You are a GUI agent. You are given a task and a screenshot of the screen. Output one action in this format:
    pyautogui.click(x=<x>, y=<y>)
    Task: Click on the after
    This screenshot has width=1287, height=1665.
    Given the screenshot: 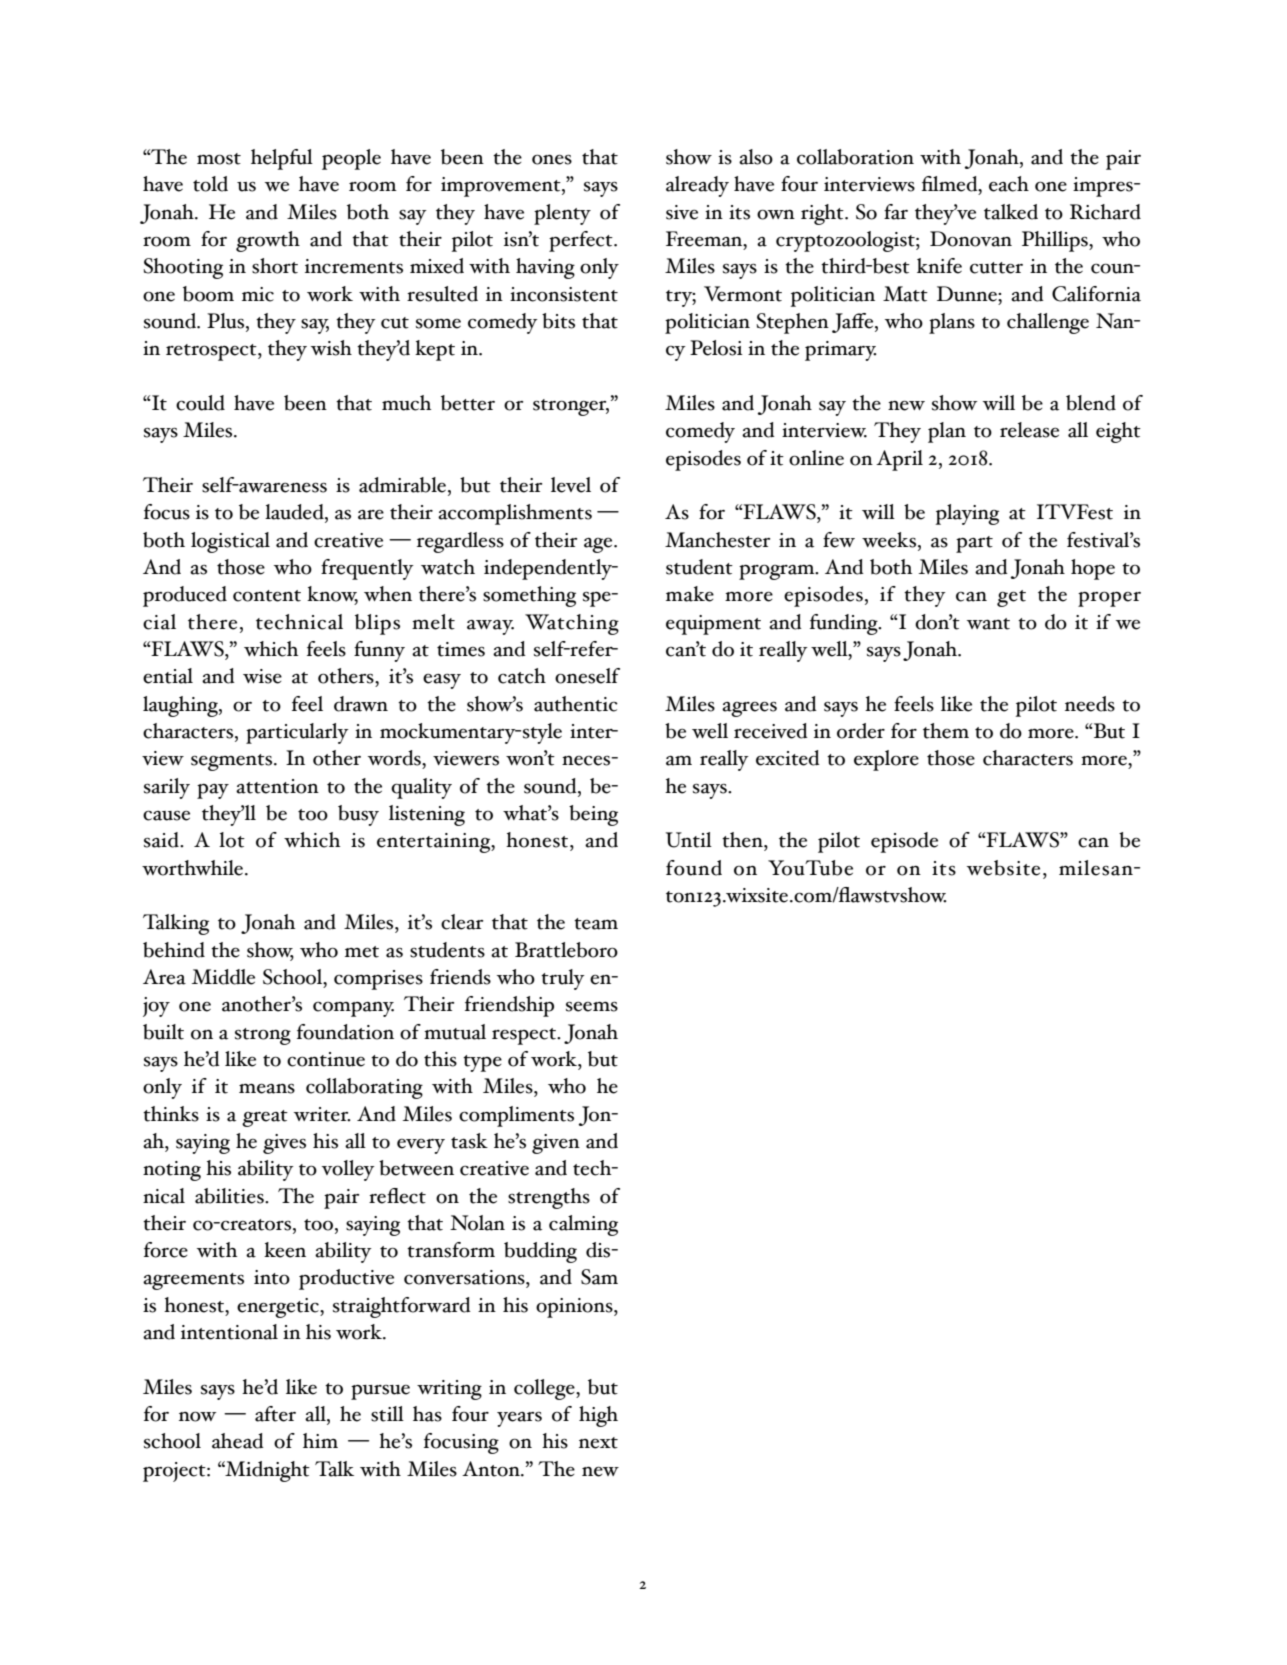 What is the action you would take?
    pyautogui.click(x=275, y=1414)
